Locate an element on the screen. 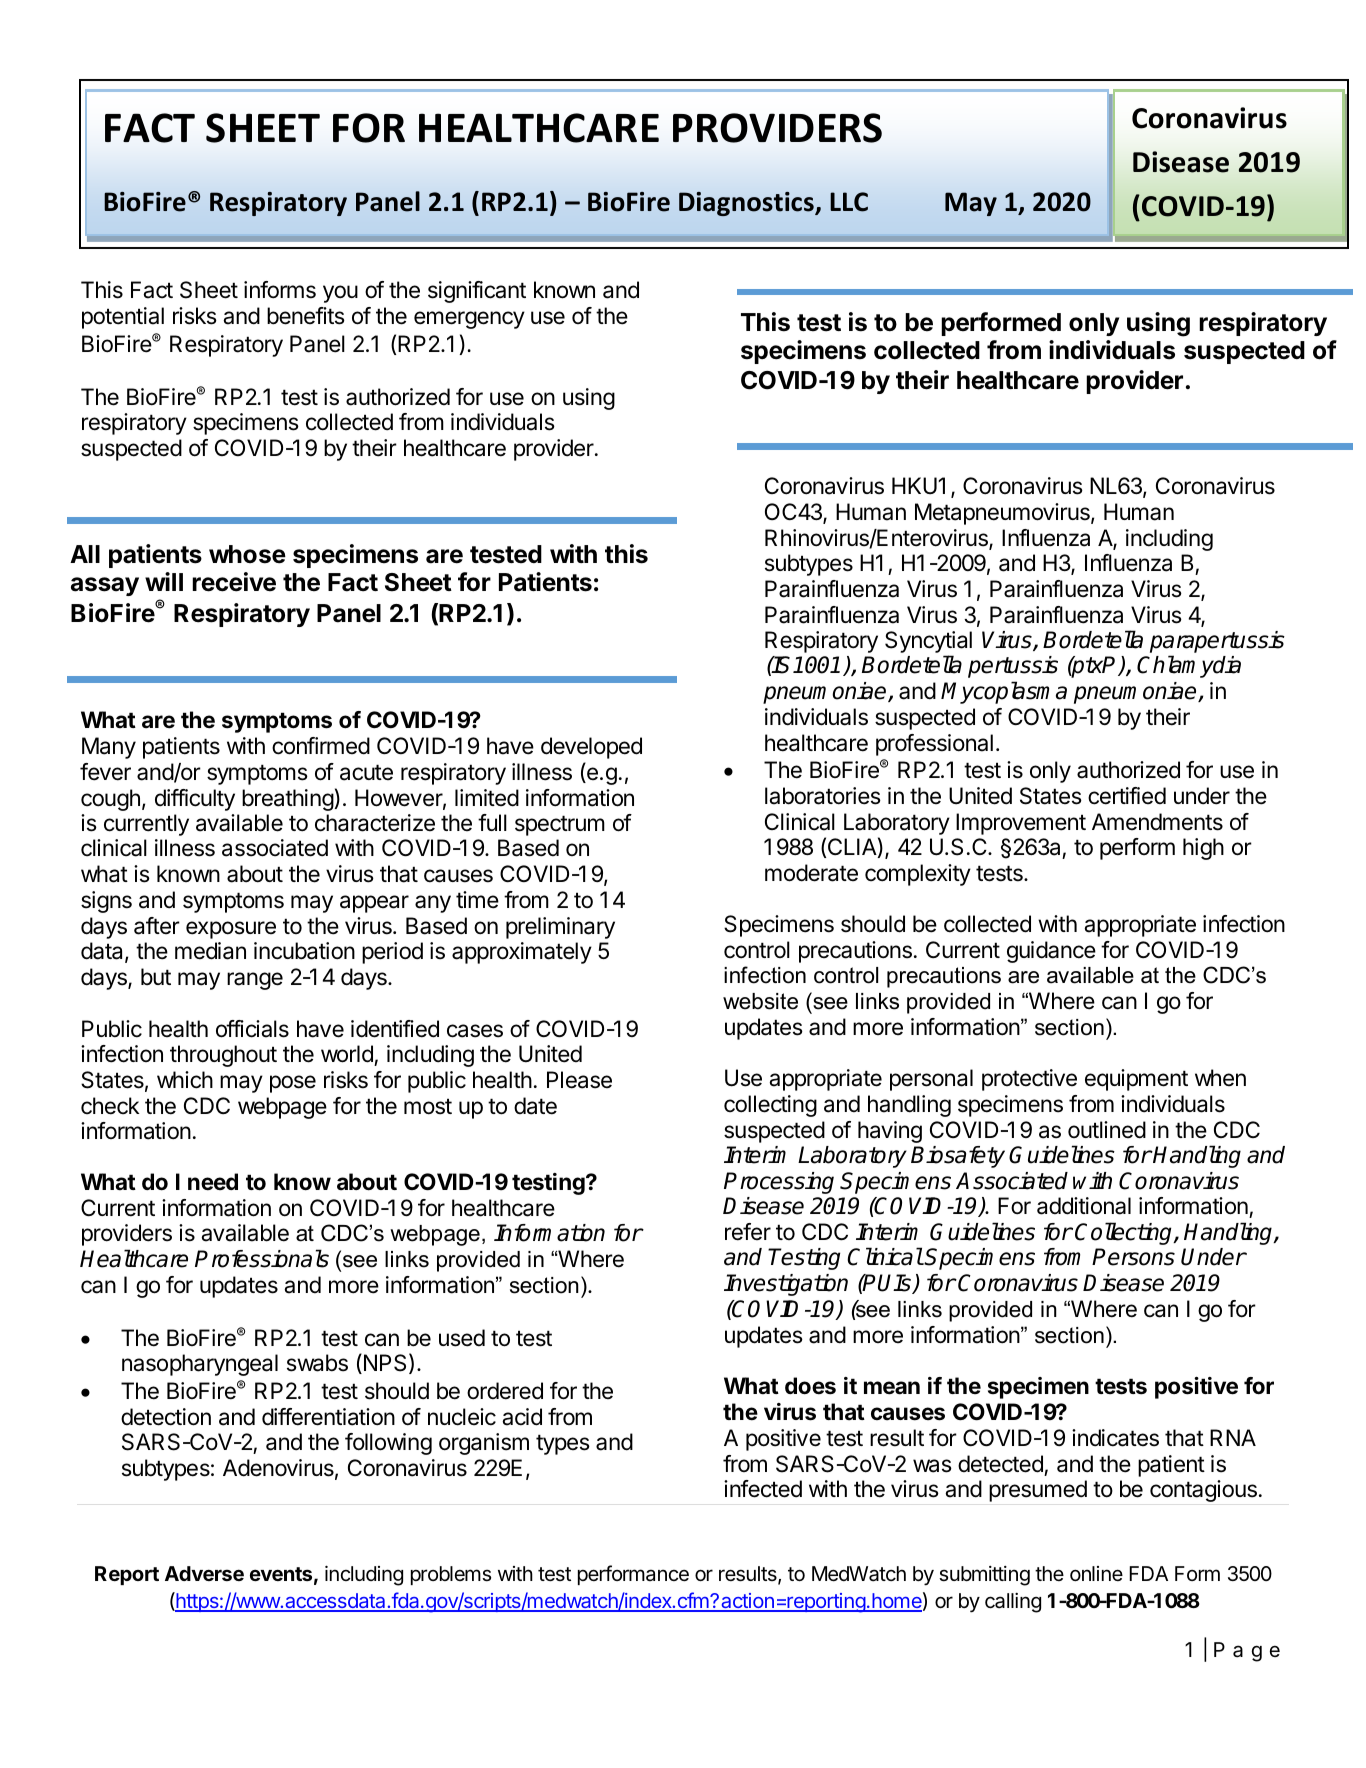 The image size is (1366, 1768). exposure is located at coordinates (231, 930).
